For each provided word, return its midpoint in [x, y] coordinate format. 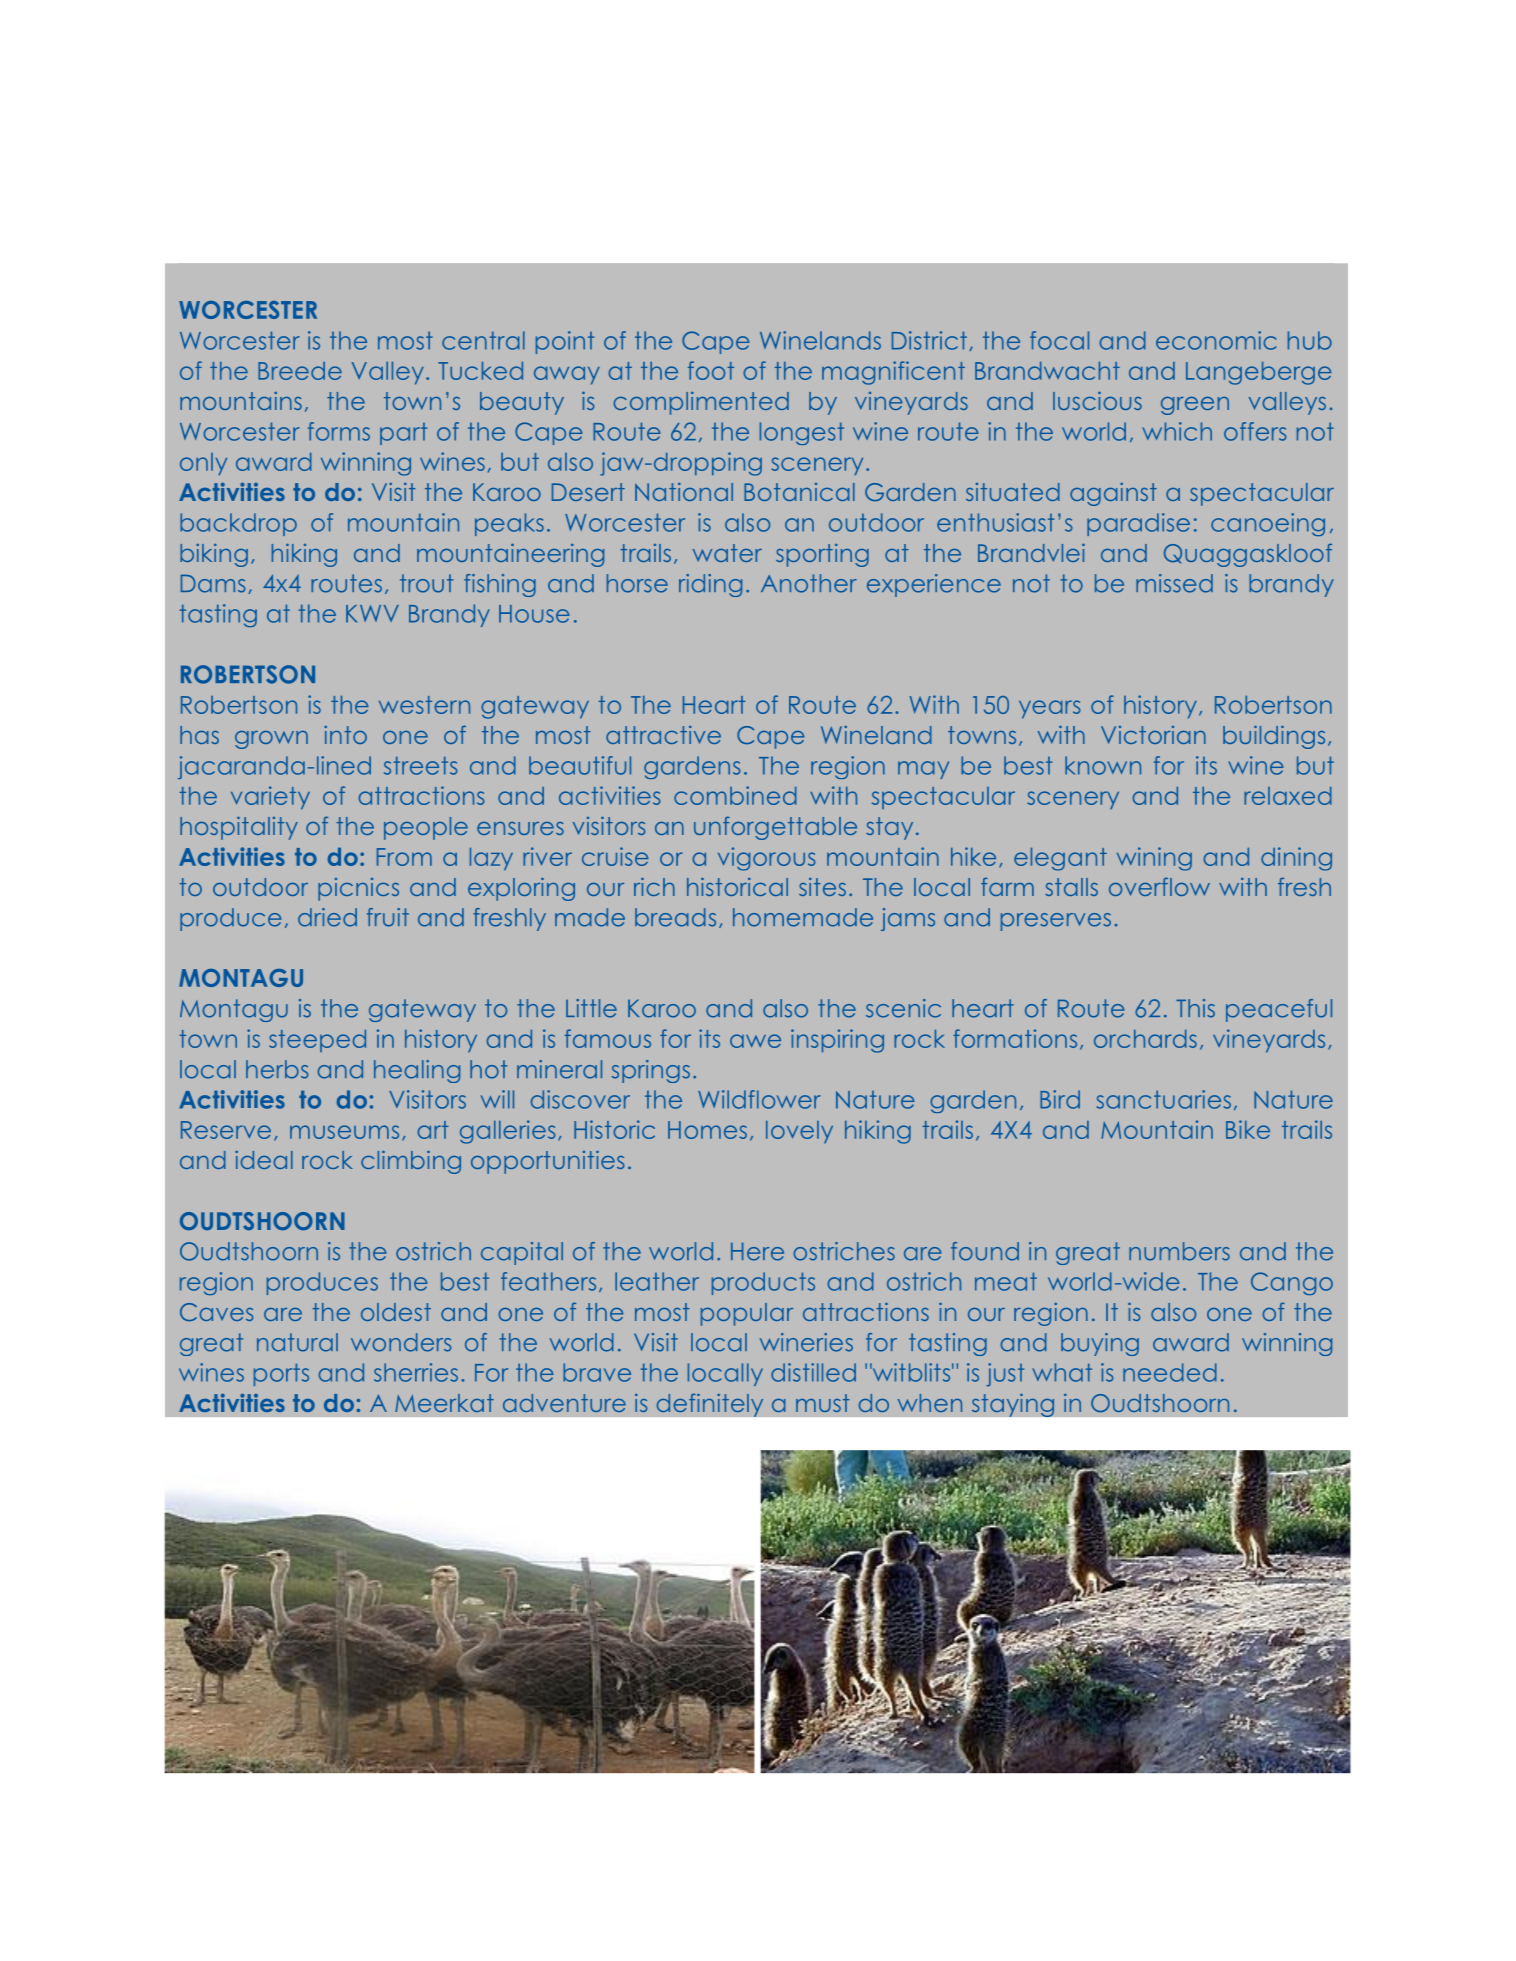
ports [281, 1374]
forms [339, 431]
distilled [813, 1372]
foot [711, 370]
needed [1170, 1372]
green [1195, 406]
